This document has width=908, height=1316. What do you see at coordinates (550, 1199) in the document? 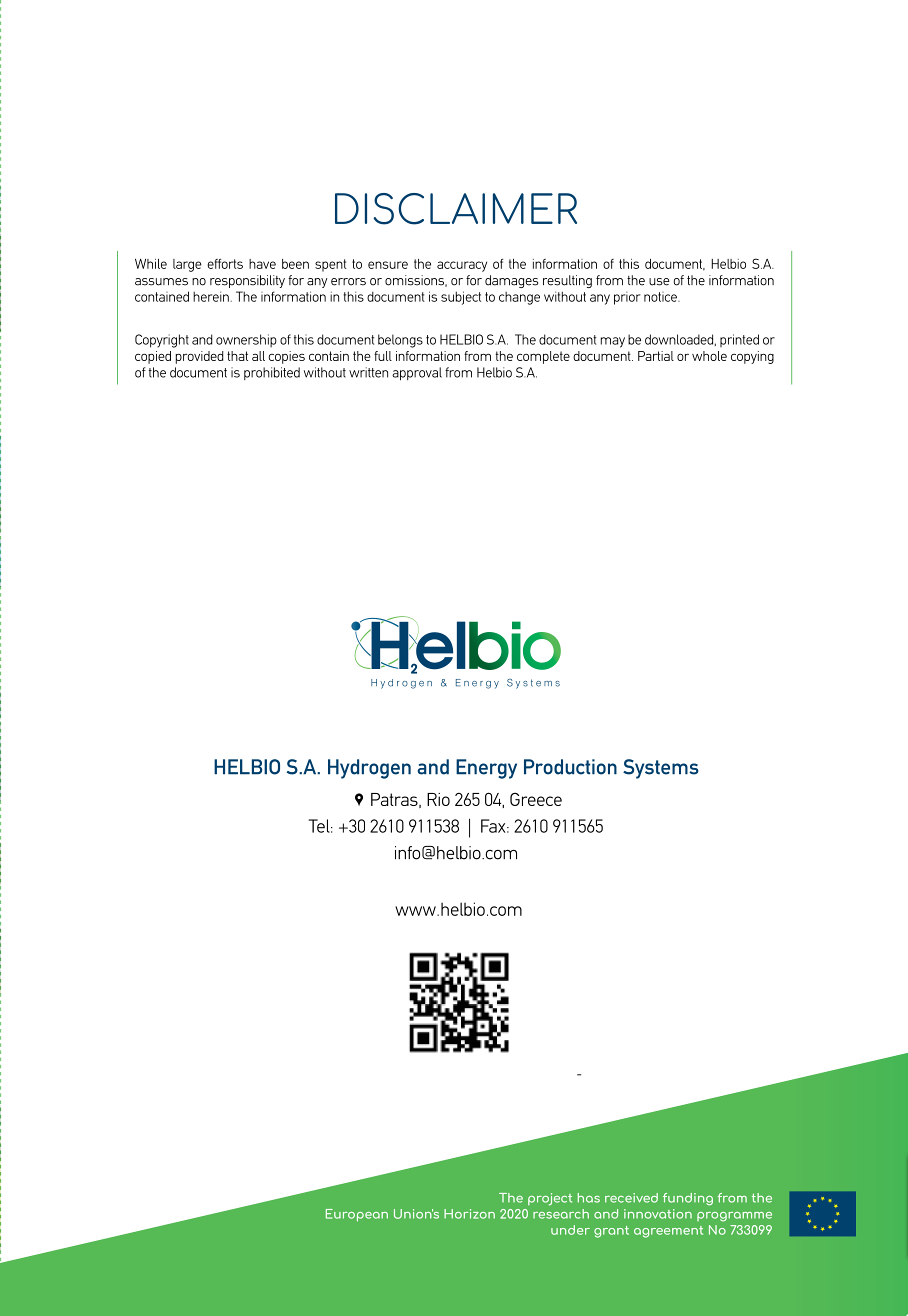
I see `project` at bounding box center [550, 1199].
